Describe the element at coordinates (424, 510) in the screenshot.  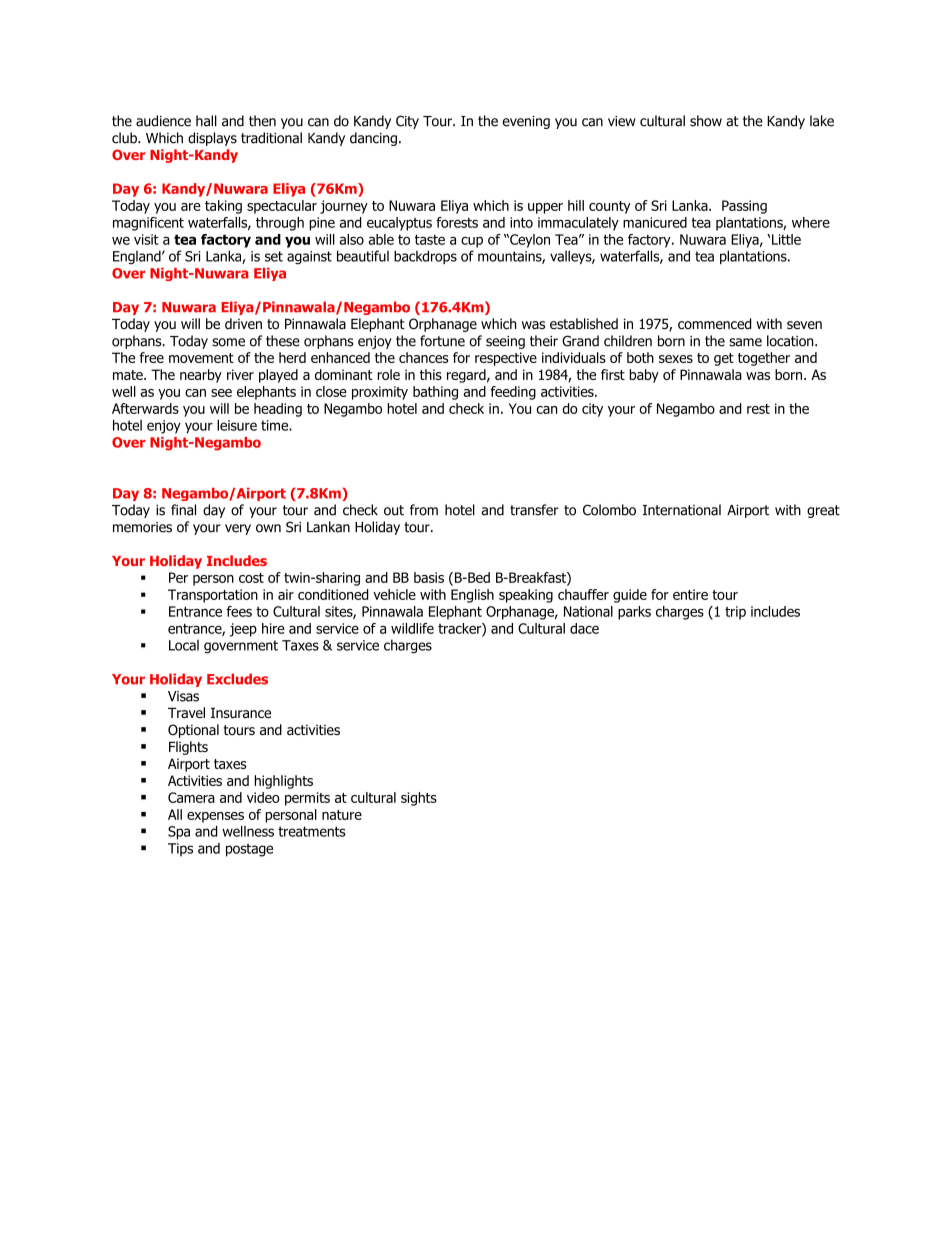
I see `from` at that location.
